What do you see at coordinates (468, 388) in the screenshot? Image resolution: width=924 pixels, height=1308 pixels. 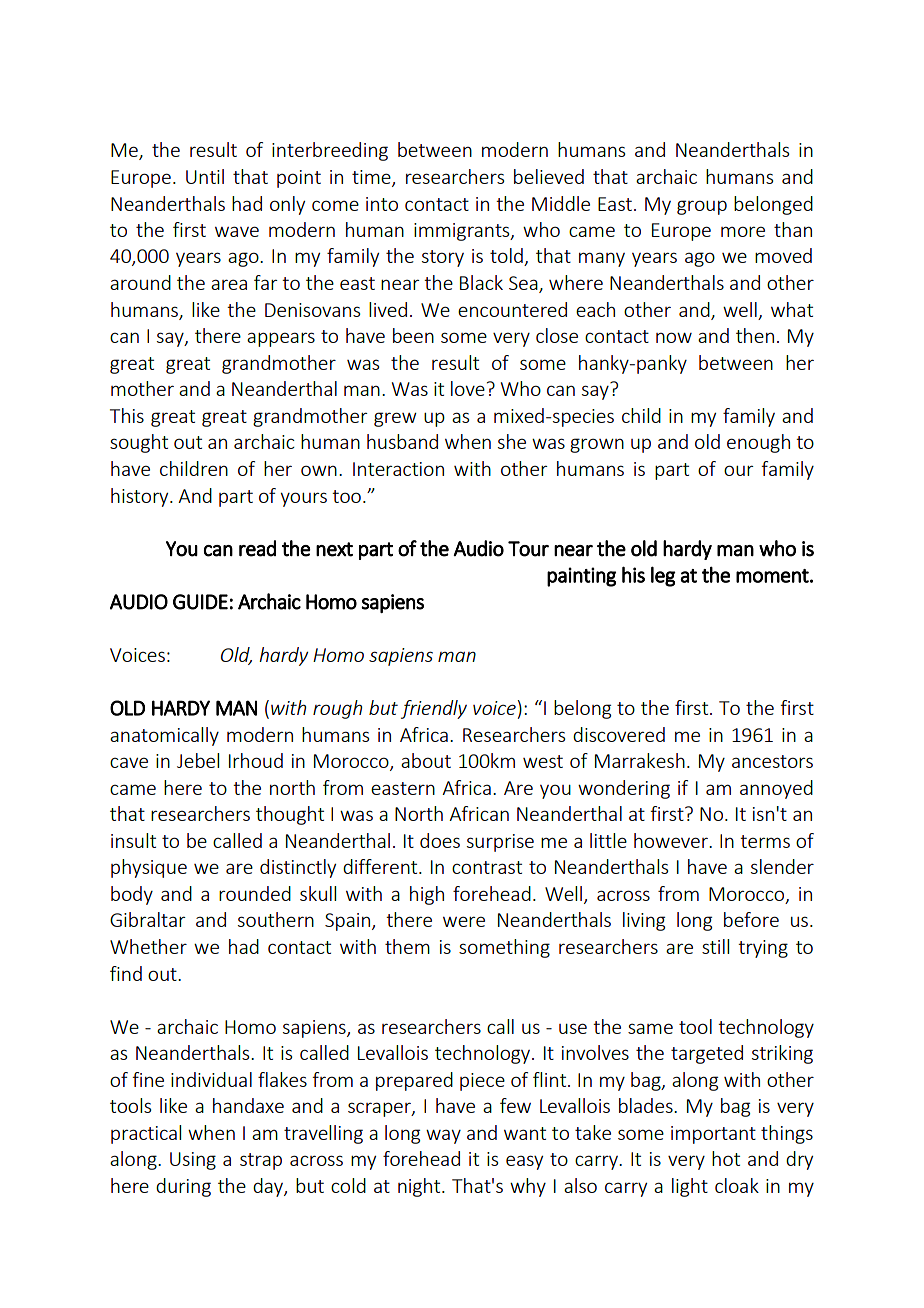 I see `love` at bounding box center [468, 388].
